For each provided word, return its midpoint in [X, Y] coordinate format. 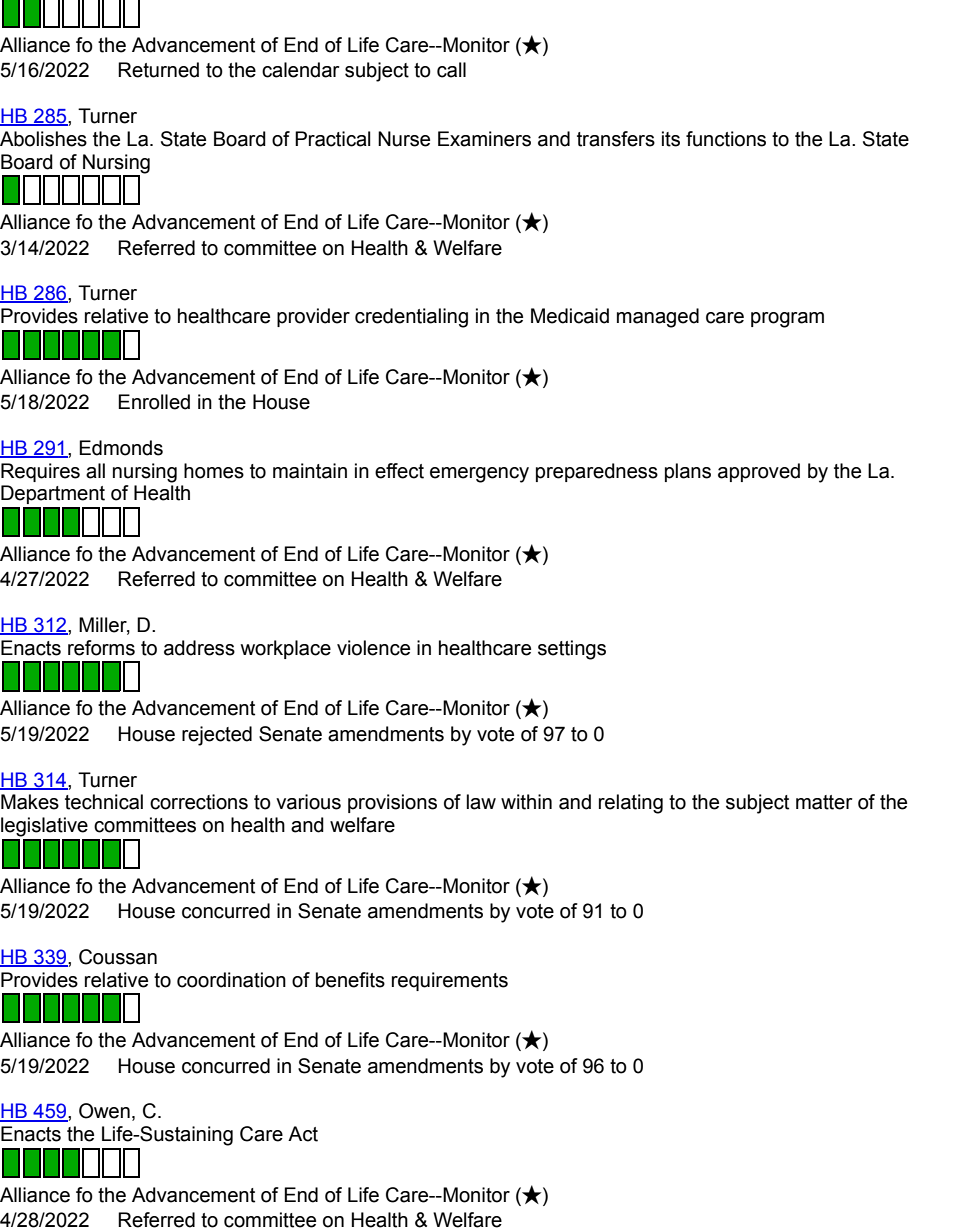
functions [726, 139]
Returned [158, 70]
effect [399, 471]
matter [824, 802]
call [451, 70]
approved [759, 472]
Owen [104, 1111]
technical [104, 802]
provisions [392, 803]
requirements [450, 981]
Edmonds [121, 448]
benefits [350, 980]
